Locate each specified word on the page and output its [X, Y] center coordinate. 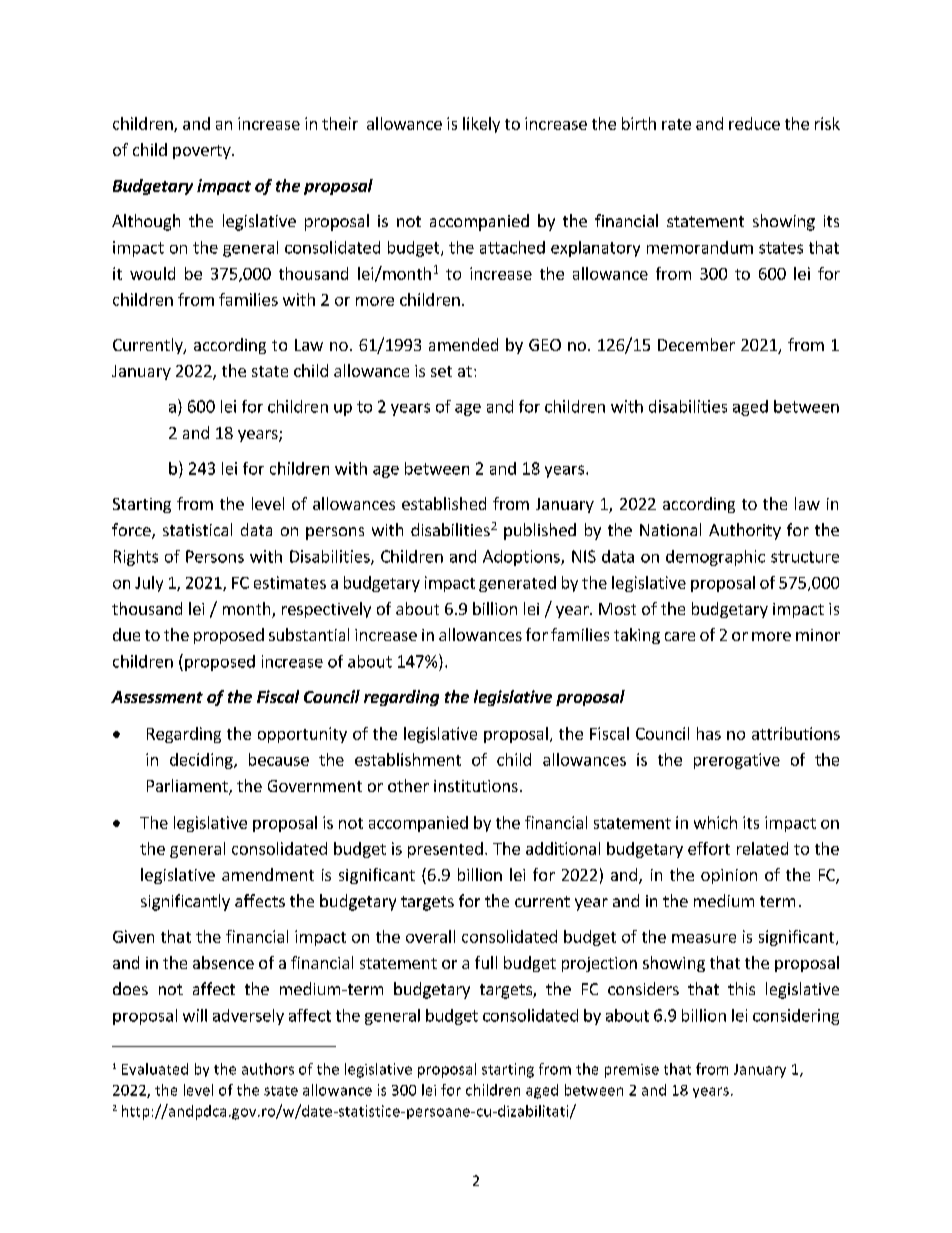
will [195, 1015]
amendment [268, 874]
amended [463, 344]
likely [481, 125]
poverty [203, 152]
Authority [745, 531]
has [709, 733]
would [152, 273]
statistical [197, 529]
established [444, 503]
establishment [408, 759]
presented [445, 850]
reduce [754, 123]
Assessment [157, 697]
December [696, 344]
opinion [729, 876]
